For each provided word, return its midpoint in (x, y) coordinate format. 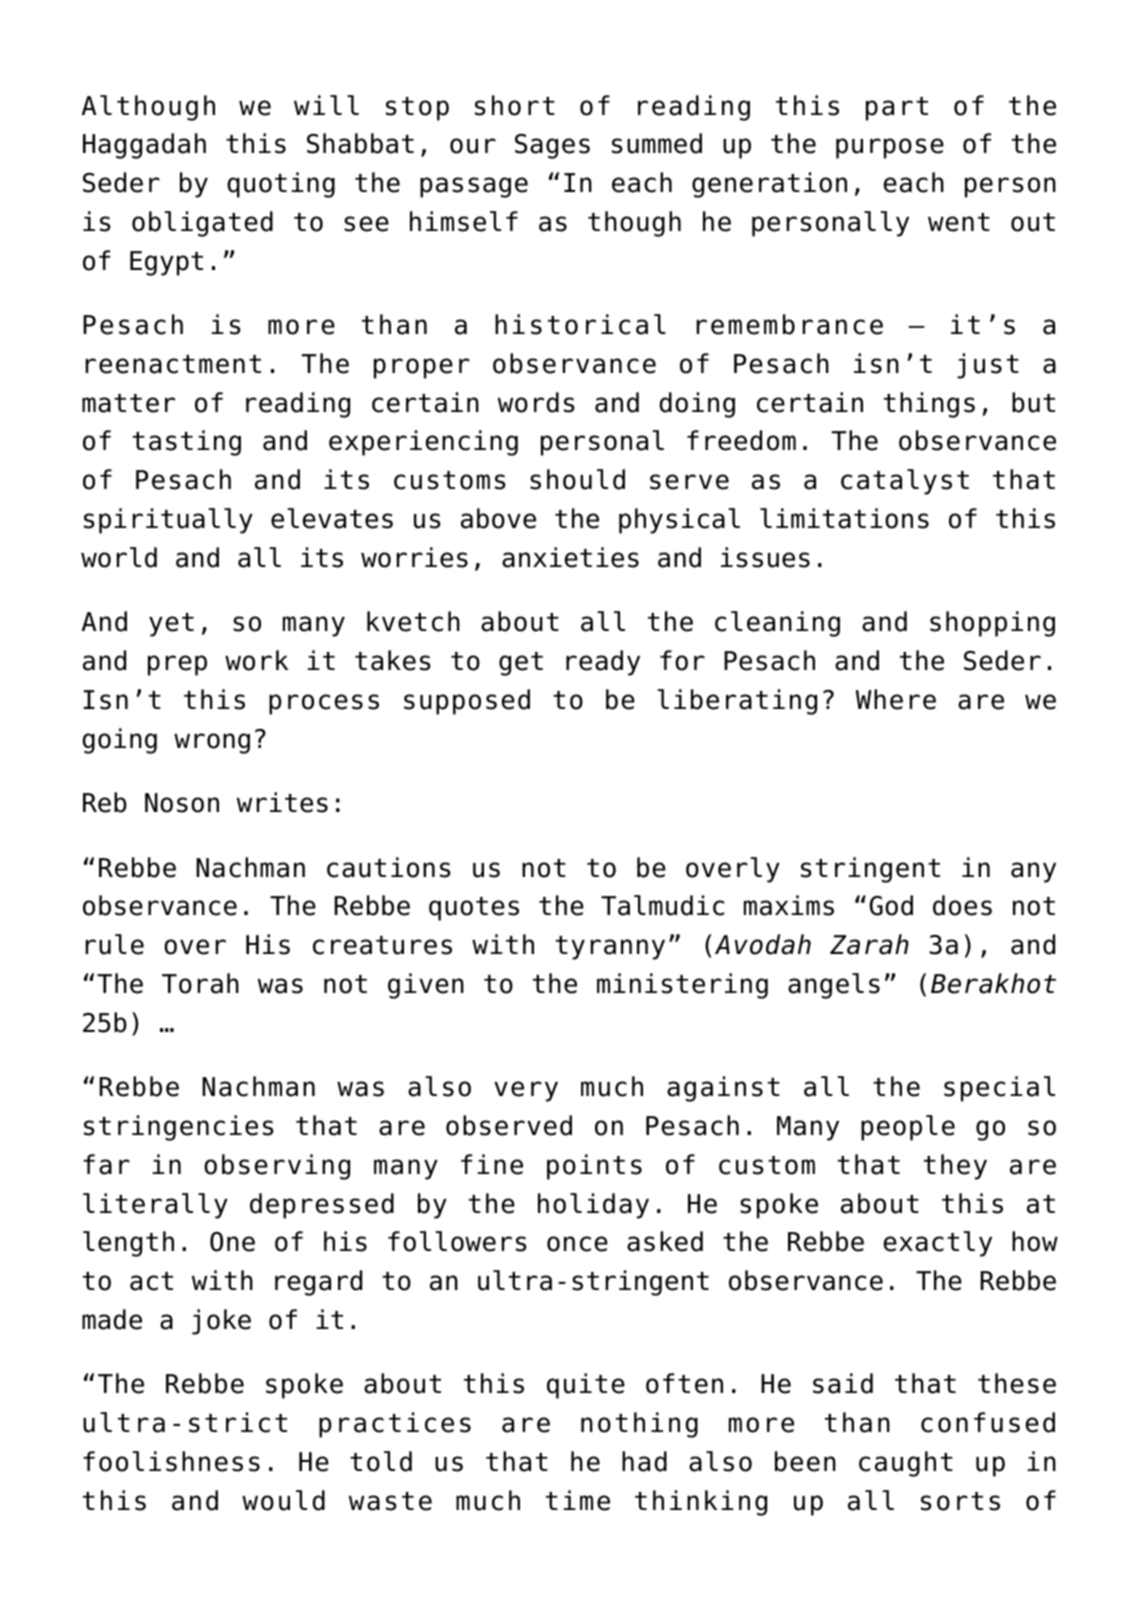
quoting (281, 185)
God (891, 905)
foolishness (171, 1461)
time (578, 1500)
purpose (890, 148)
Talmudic (662, 905)
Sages (552, 146)
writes (282, 802)
